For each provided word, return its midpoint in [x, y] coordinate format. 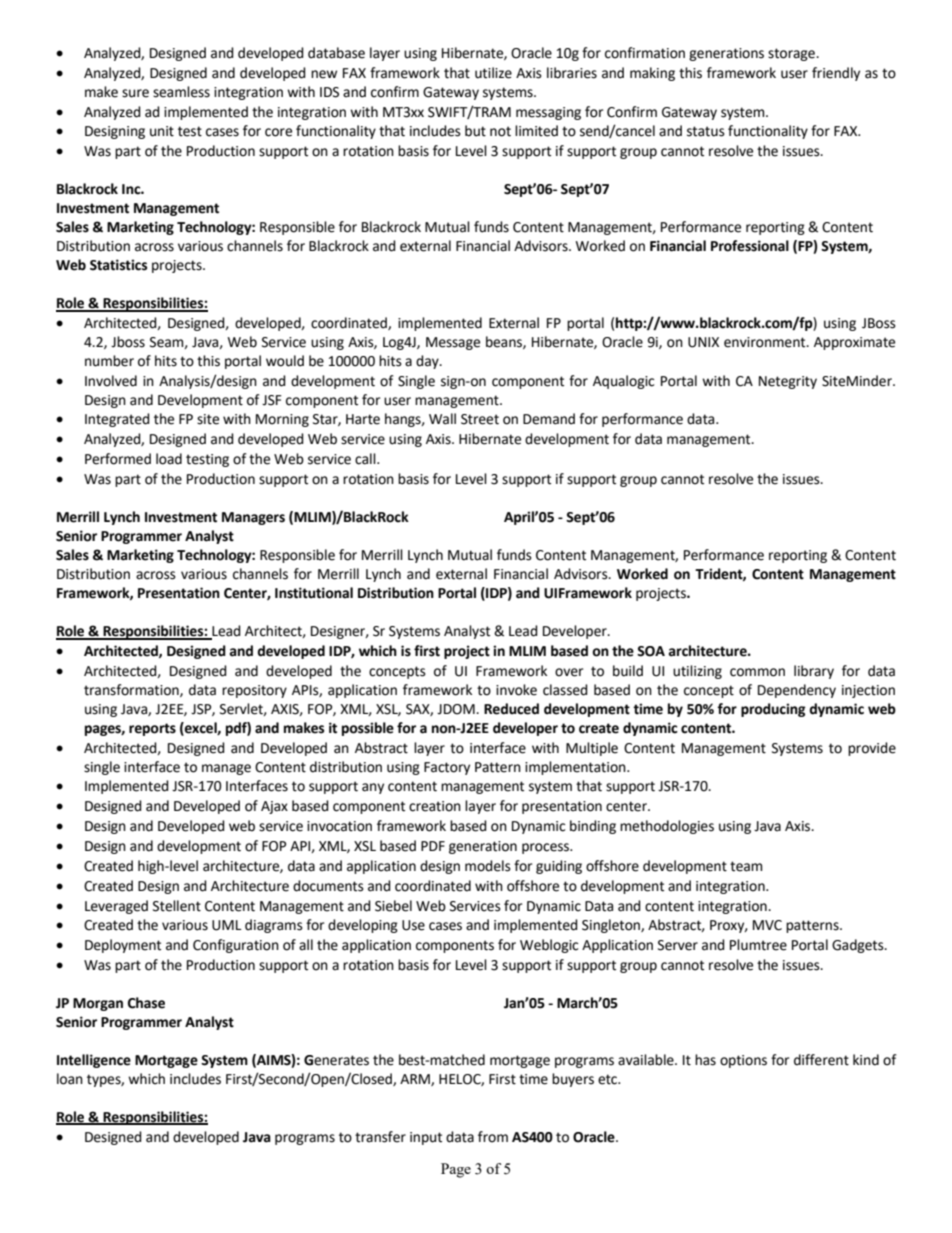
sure [135, 93]
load [169, 459]
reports [152, 729]
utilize [493, 73]
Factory [447, 768]
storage [792, 54]
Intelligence [94, 1061]
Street [480, 419]
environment [766, 342]
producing [773, 710]
